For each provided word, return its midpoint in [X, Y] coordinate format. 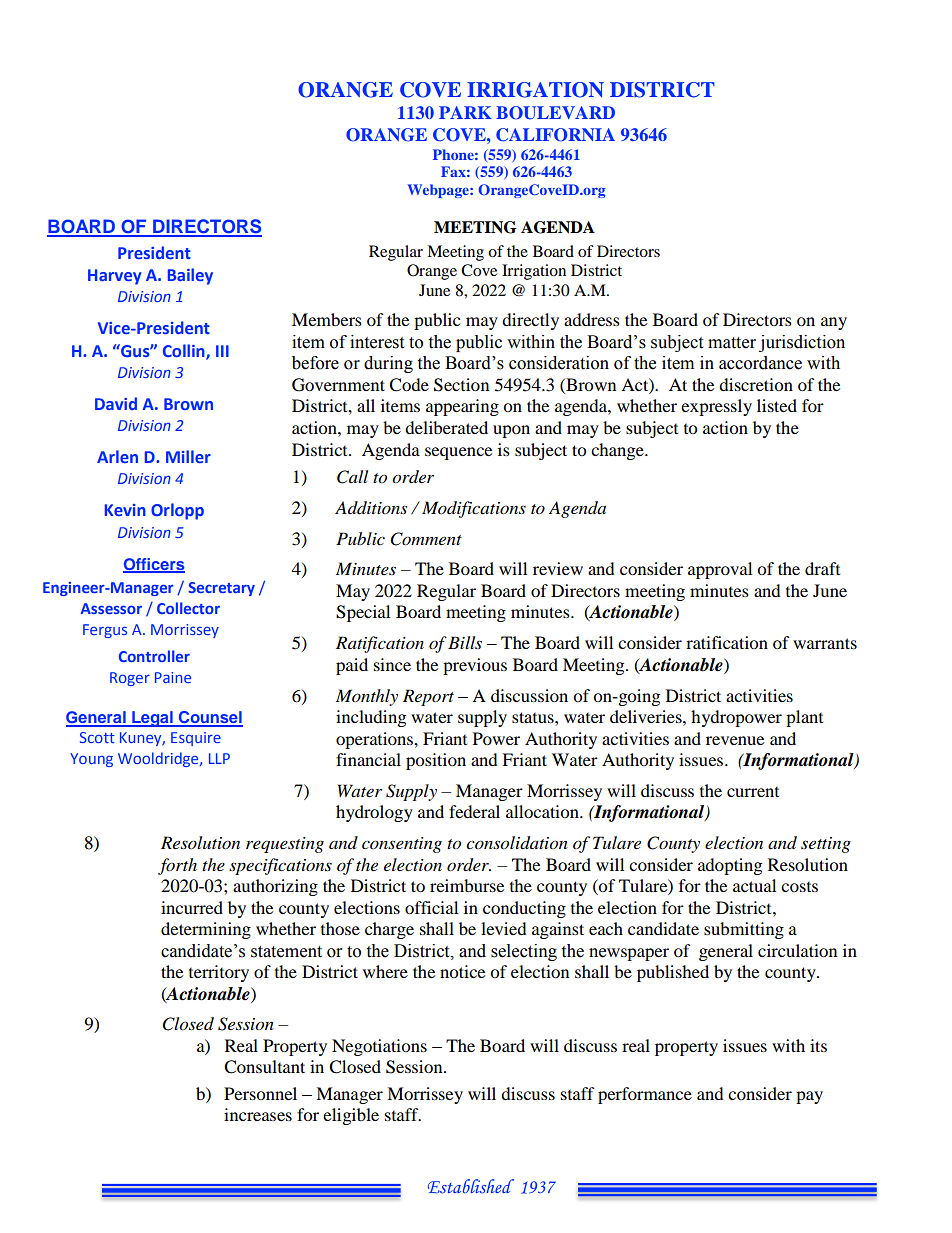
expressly [716, 407]
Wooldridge [159, 759]
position [436, 761]
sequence [458, 453]
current [753, 792]
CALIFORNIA [555, 135]
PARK [465, 112]
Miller [188, 456]
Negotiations [379, 1047]
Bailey [190, 276]
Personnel [260, 1093]
